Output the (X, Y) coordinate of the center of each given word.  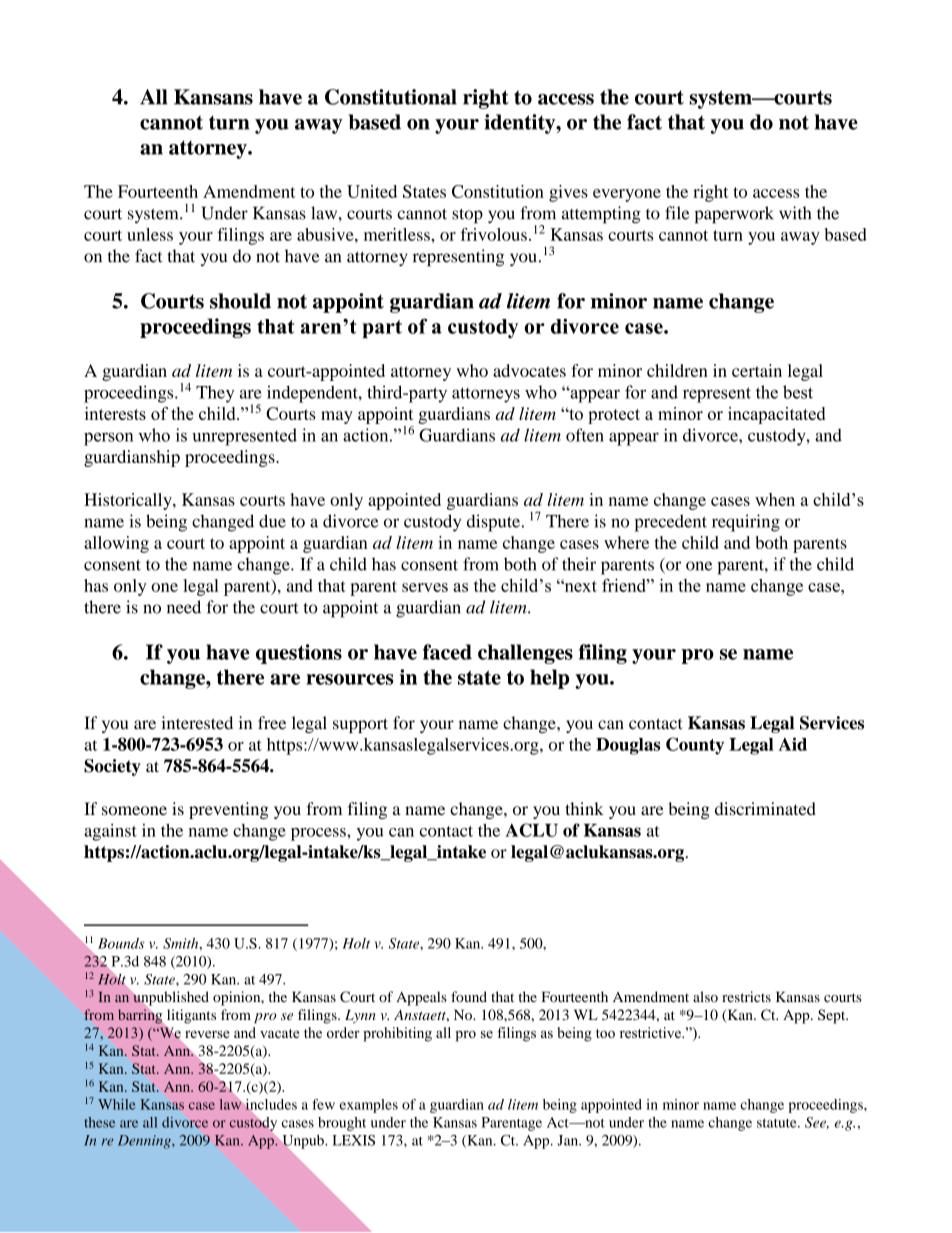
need (184, 607)
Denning (145, 1142)
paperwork (734, 215)
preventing (229, 810)
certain (757, 370)
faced (447, 652)
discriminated (765, 808)
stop (467, 216)
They (215, 394)
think (584, 808)
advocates (529, 370)
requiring (746, 523)
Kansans (213, 97)
